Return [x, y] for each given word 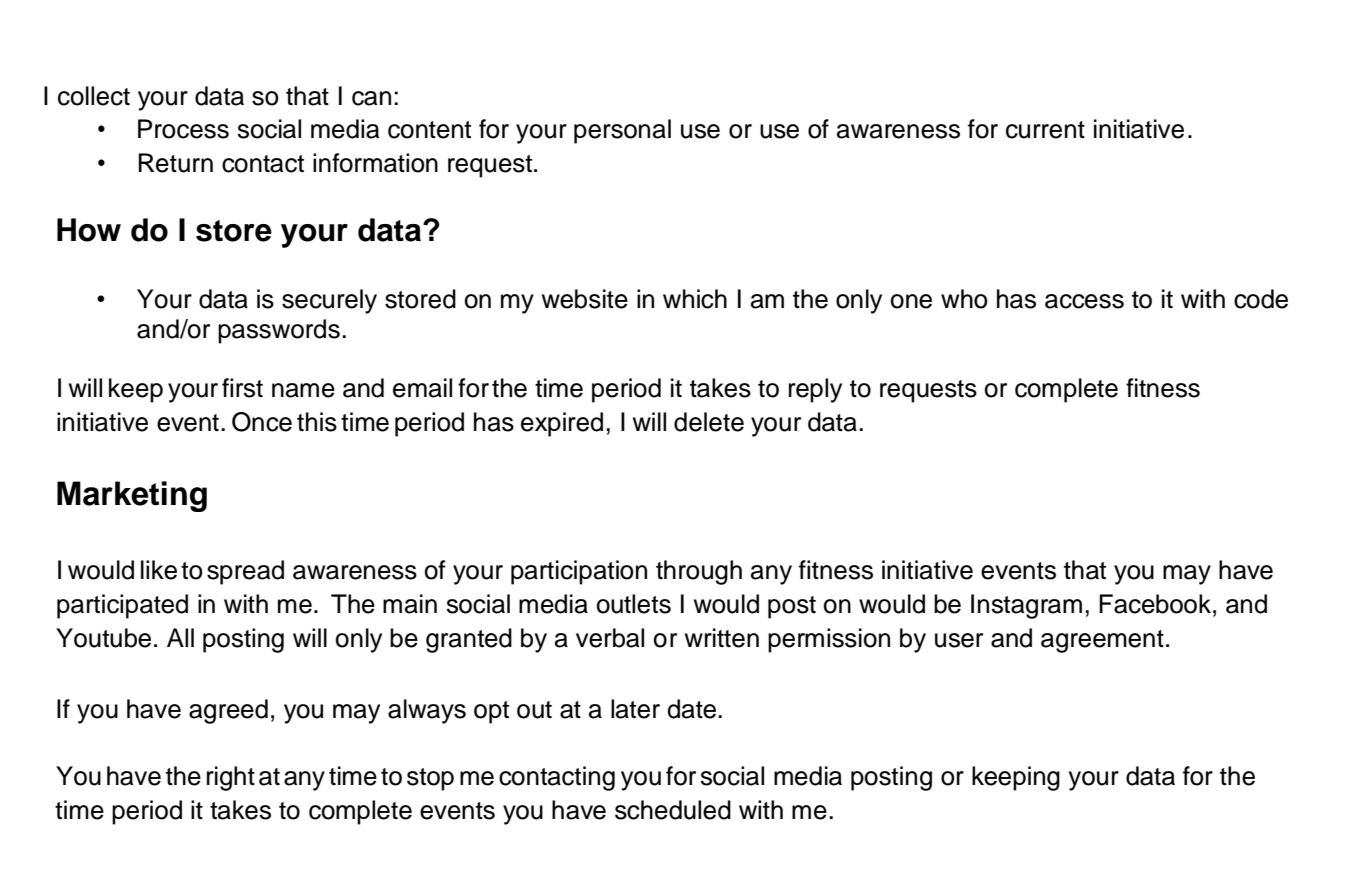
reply [815, 390]
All [180, 637]
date [693, 709]
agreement [1102, 641]
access [1084, 301]
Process [183, 129]
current [1045, 130]
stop [430, 779]
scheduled [673, 810]
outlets [633, 604]
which [695, 299]
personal [622, 131]
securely [329, 301]
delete [709, 422]
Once [262, 422]
